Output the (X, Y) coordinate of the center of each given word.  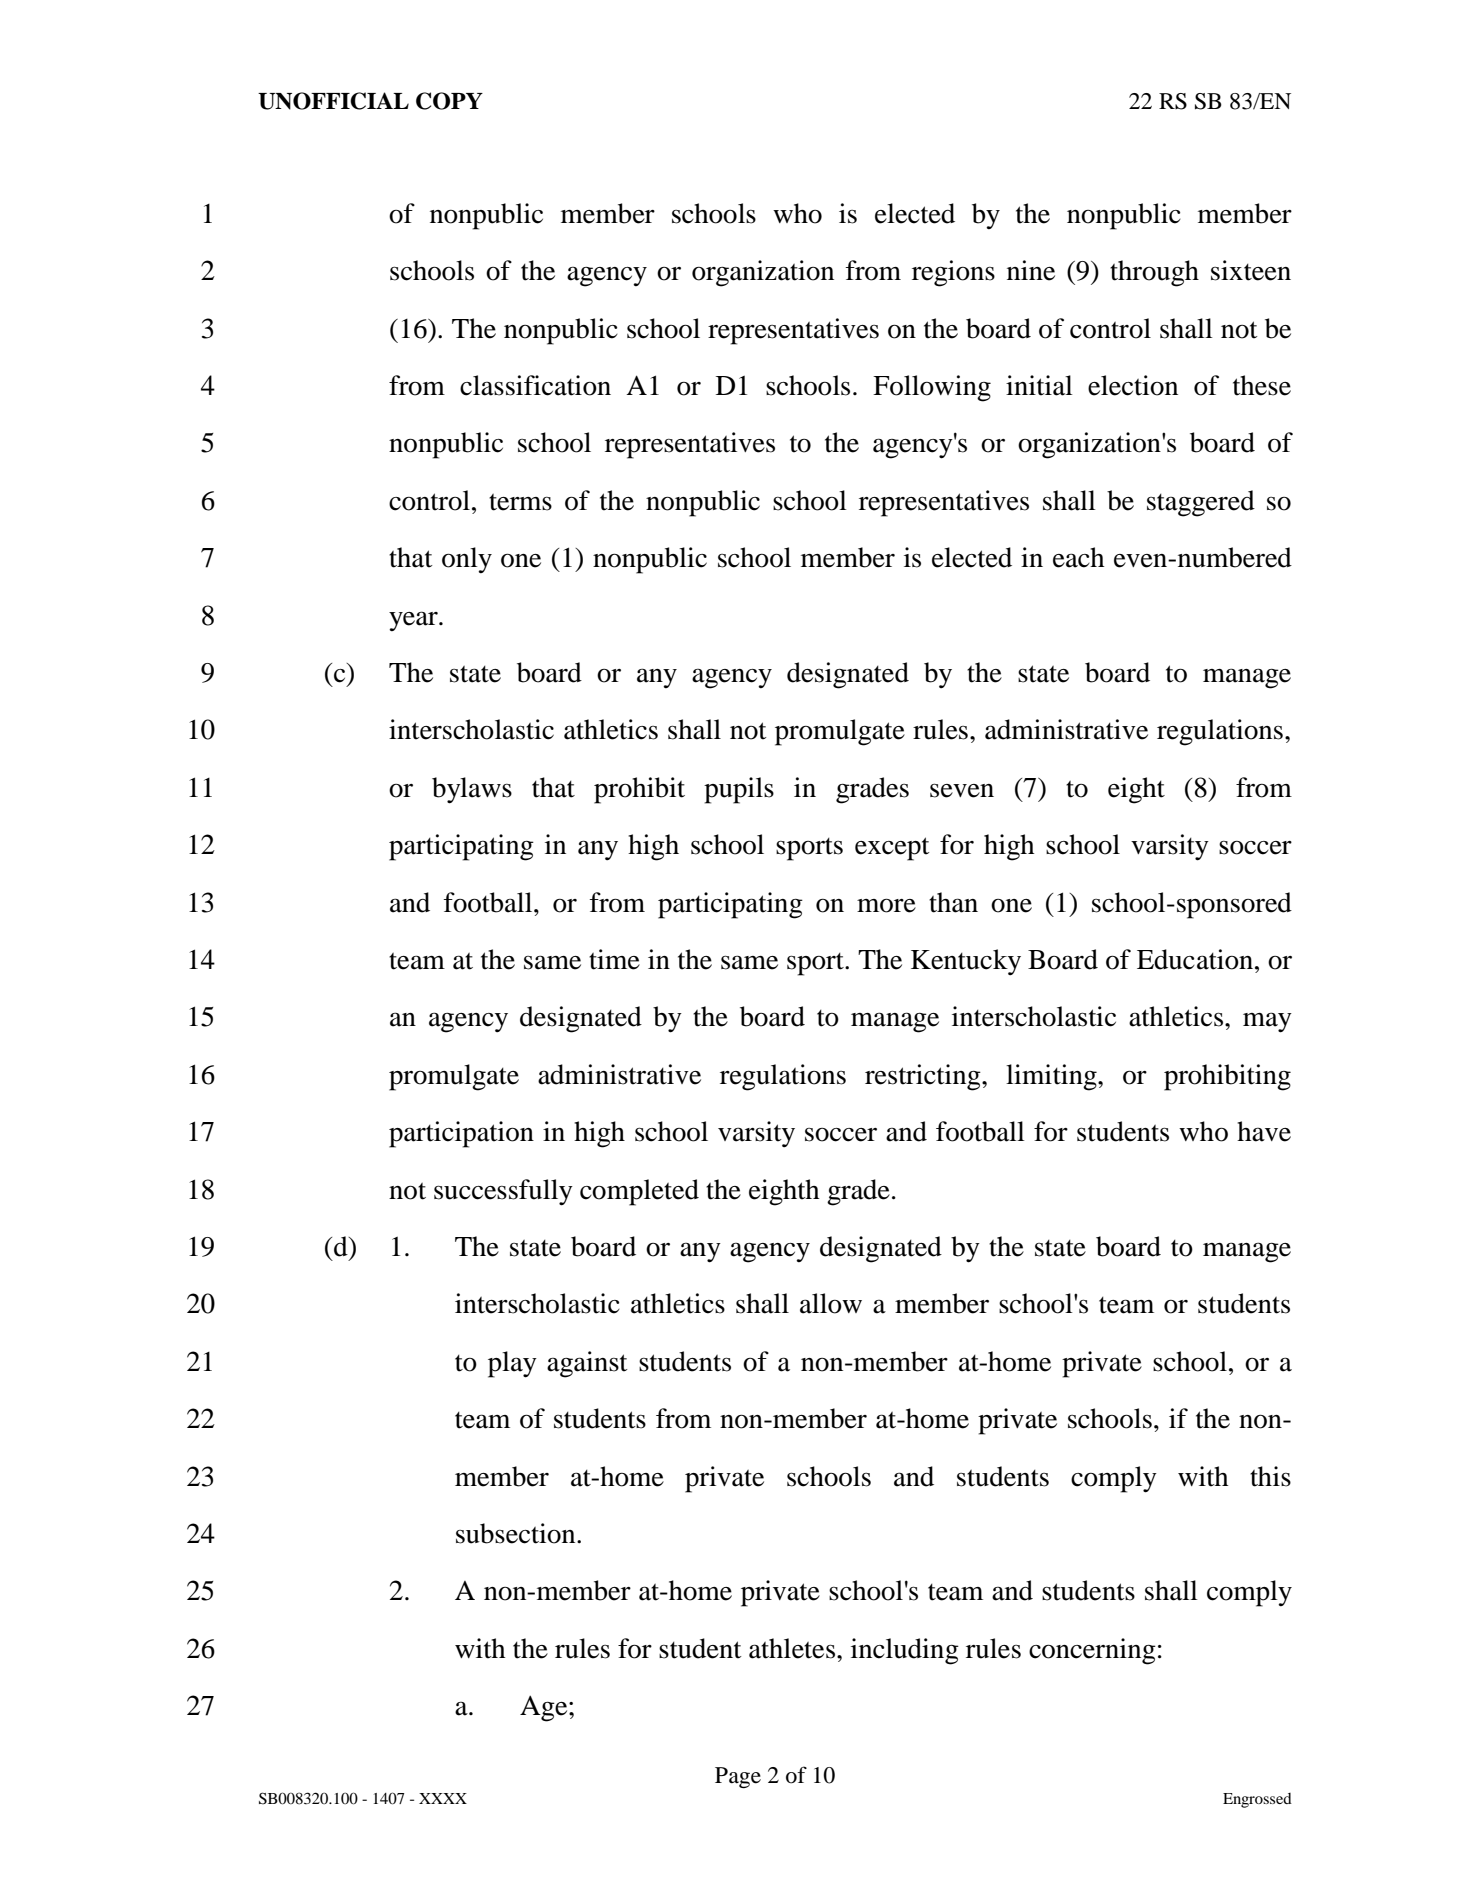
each (1078, 557)
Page (738, 1777)
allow (831, 1303)
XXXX (443, 1798)
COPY (449, 101)
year (414, 621)
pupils (739, 790)
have (1264, 1131)
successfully (503, 1192)
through (1154, 273)
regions (953, 273)
